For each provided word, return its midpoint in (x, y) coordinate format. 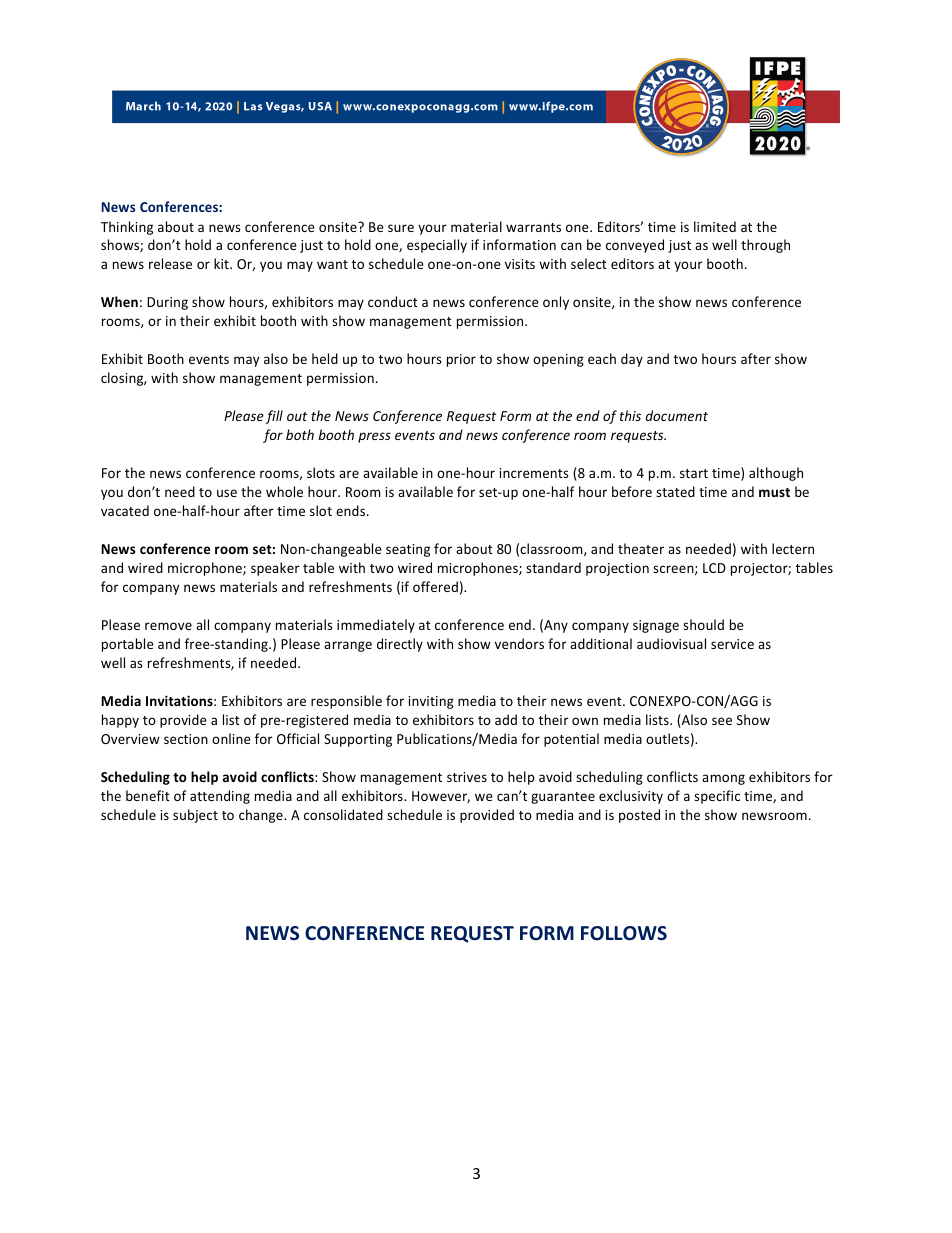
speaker (275, 569)
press (374, 437)
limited (715, 226)
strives (467, 777)
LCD (714, 568)
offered (435, 586)
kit (222, 263)
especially (437, 246)
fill (274, 417)
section (186, 739)
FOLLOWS (624, 933)
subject (195, 816)
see (722, 721)
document (677, 415)
